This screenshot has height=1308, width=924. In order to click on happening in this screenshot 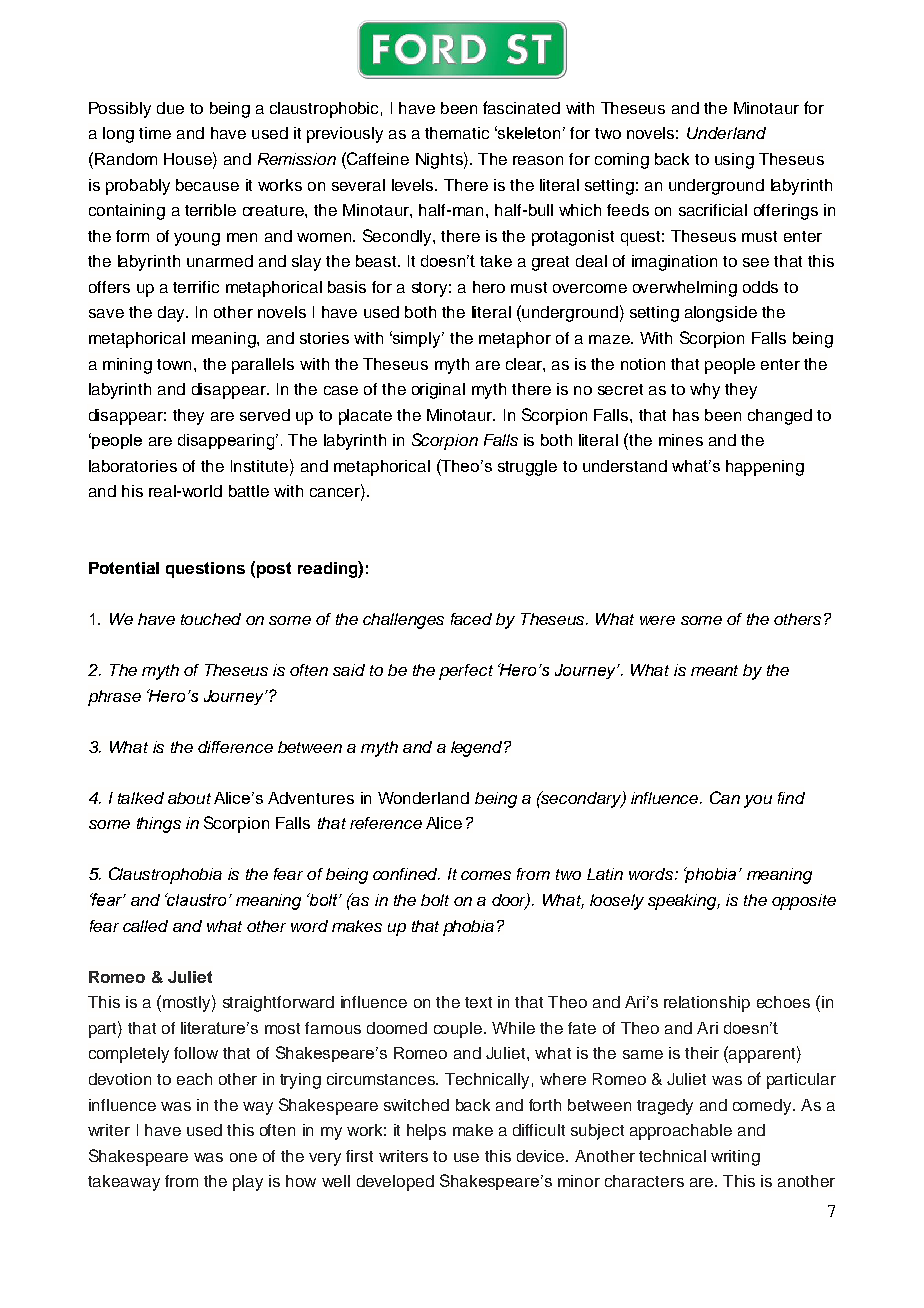, I will do `click(765, 468)`.
